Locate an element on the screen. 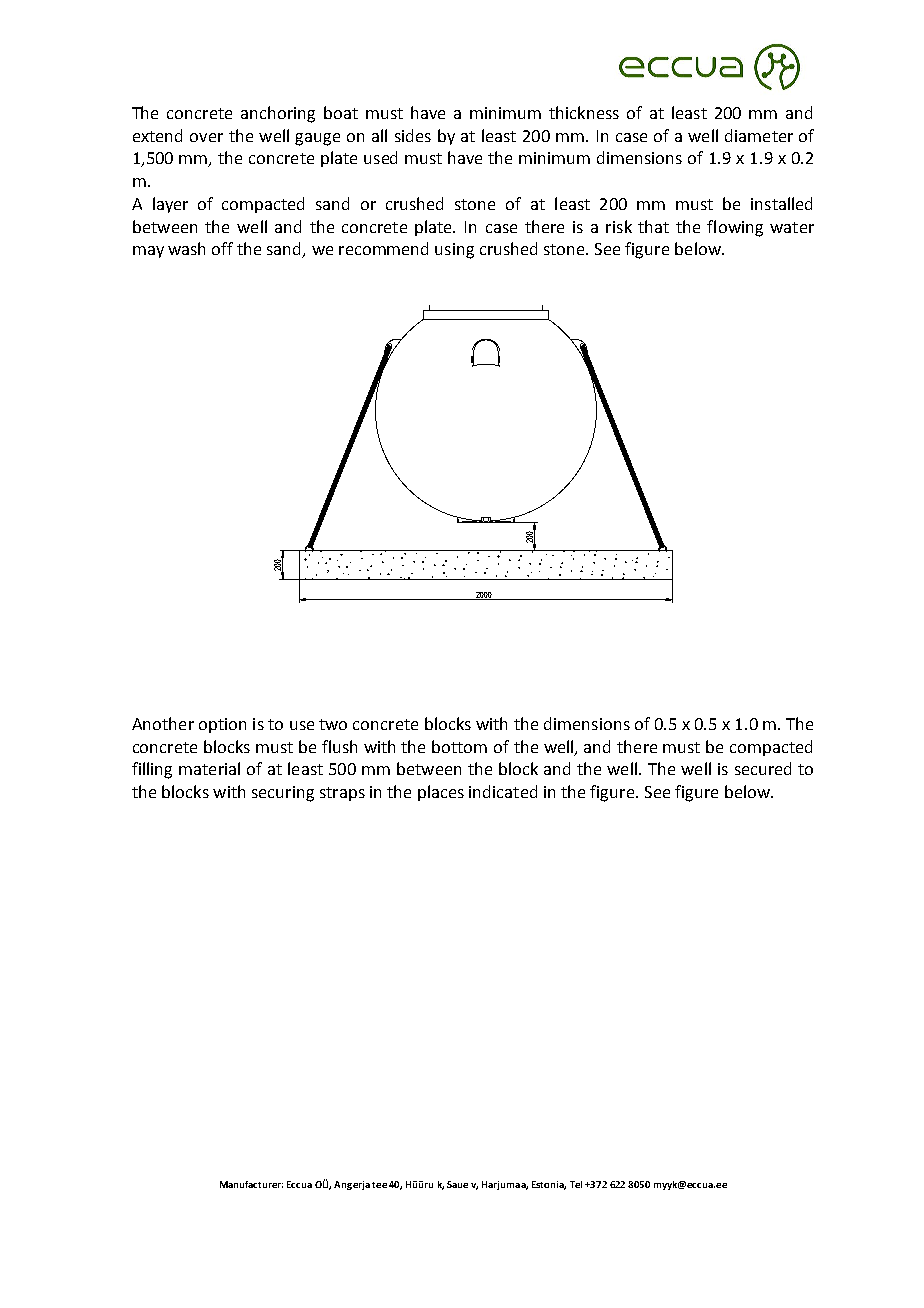  tee is located at coordinates (379, 1185).
